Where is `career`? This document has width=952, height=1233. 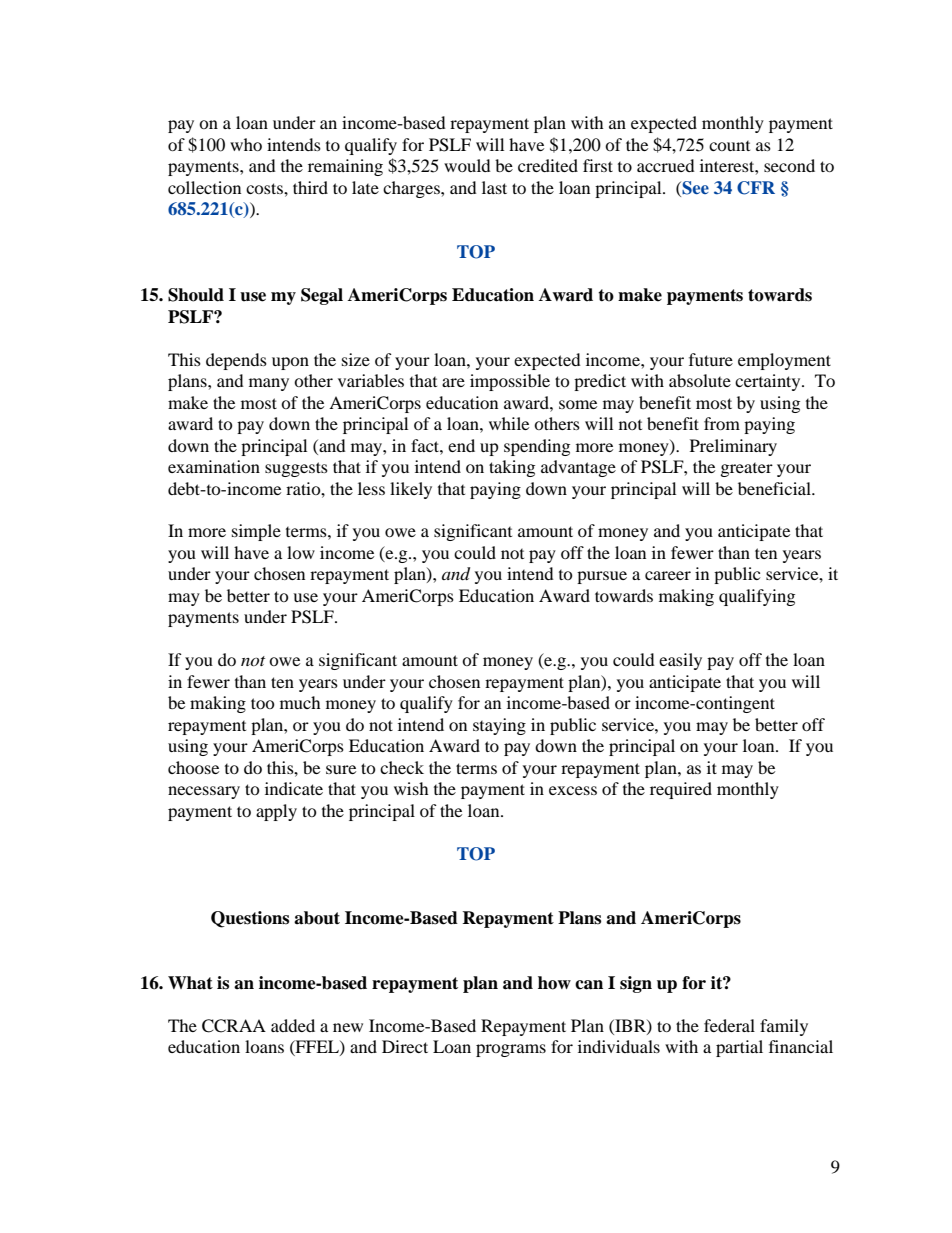 career is located at coordinates (668, 575).
